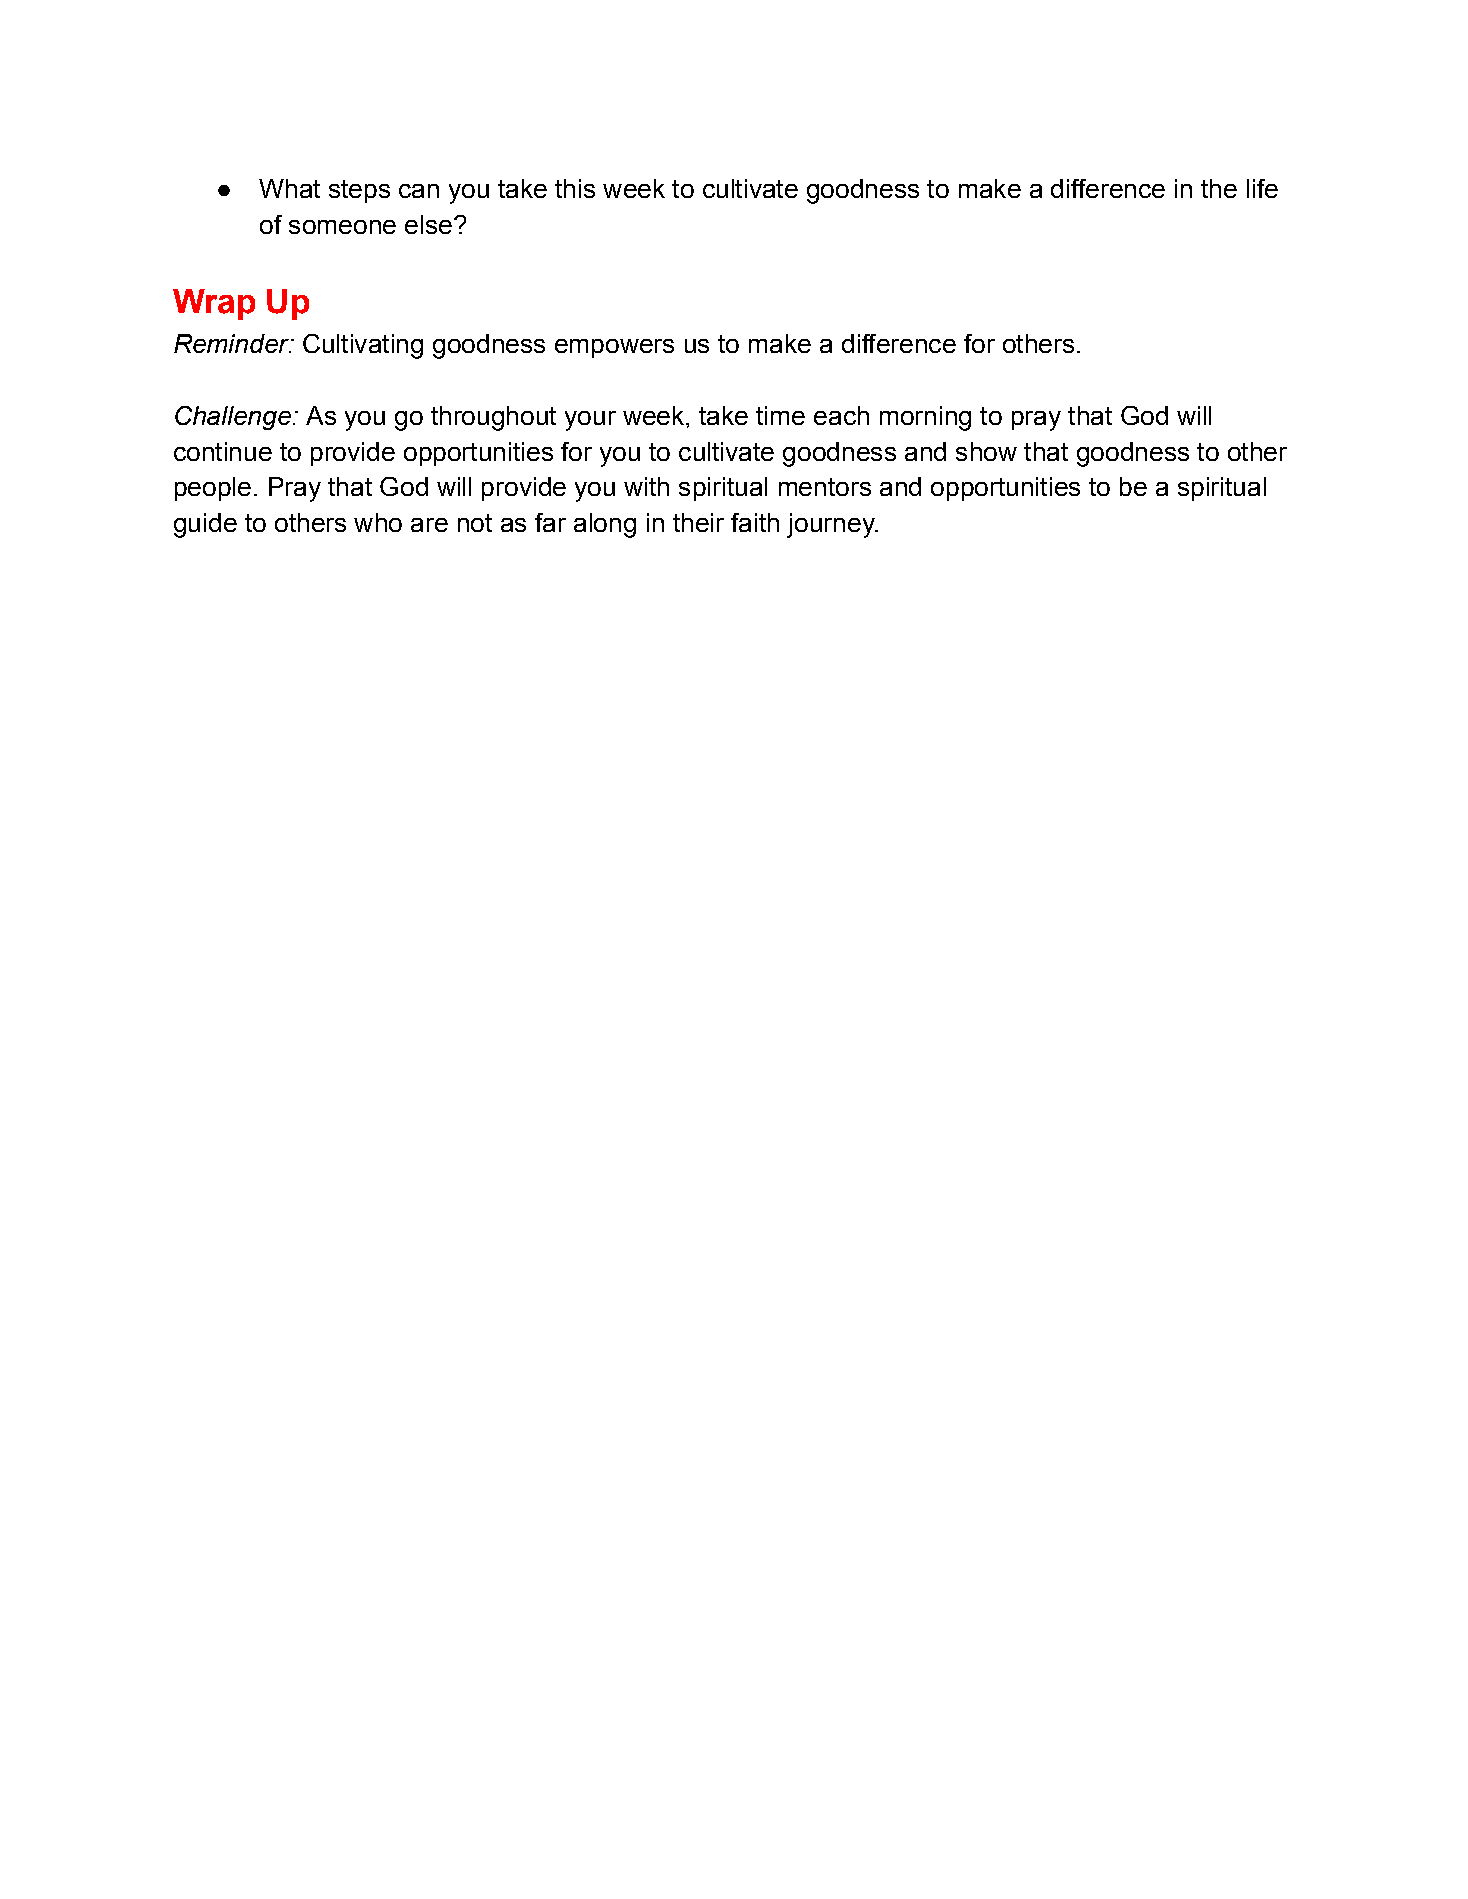 The width and height of the image is (1468, 1899). Describe the element at coordinates (363, 346) in the image. I see `Cultivating` at that location.
